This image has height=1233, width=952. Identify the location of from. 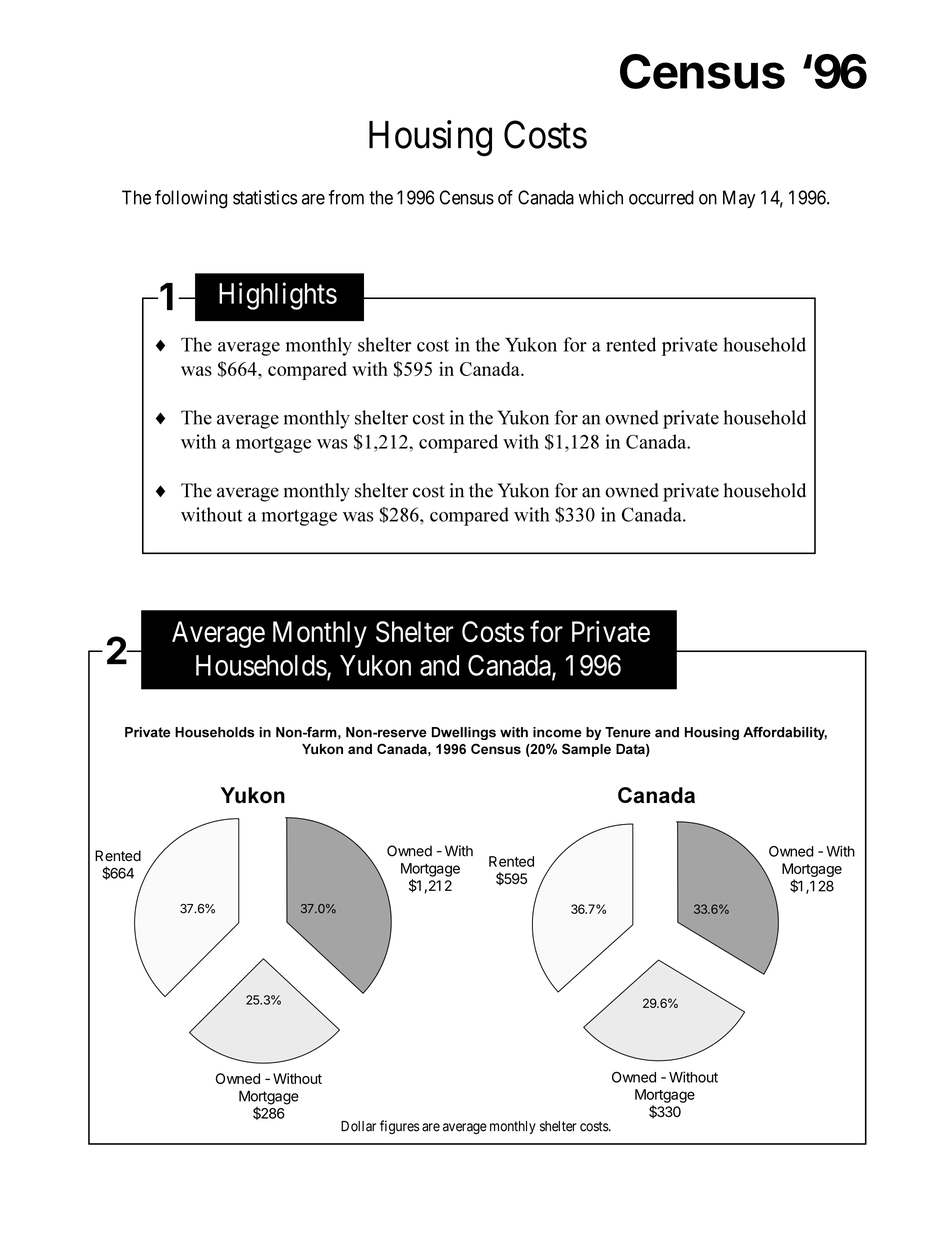
(346, 197).
